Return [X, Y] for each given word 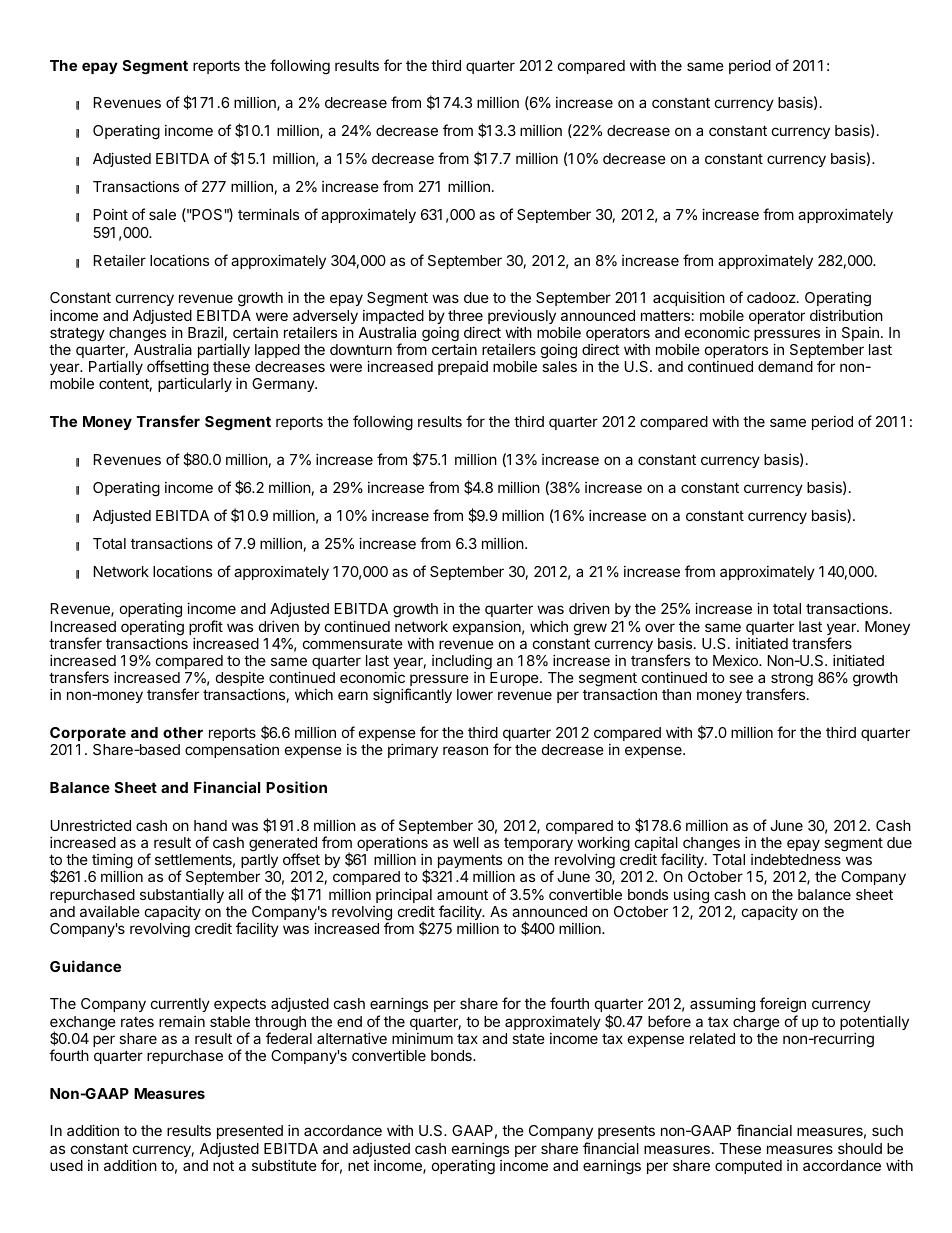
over [660, 627]
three [465, 315]
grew [590, 629]
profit [206, 629]
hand [210, 825]
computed [748, 1167]
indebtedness [796, 859]
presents [626, 1132]
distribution [846, 315]
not [223, 1166]
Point [111, 214]
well [466, 842]
